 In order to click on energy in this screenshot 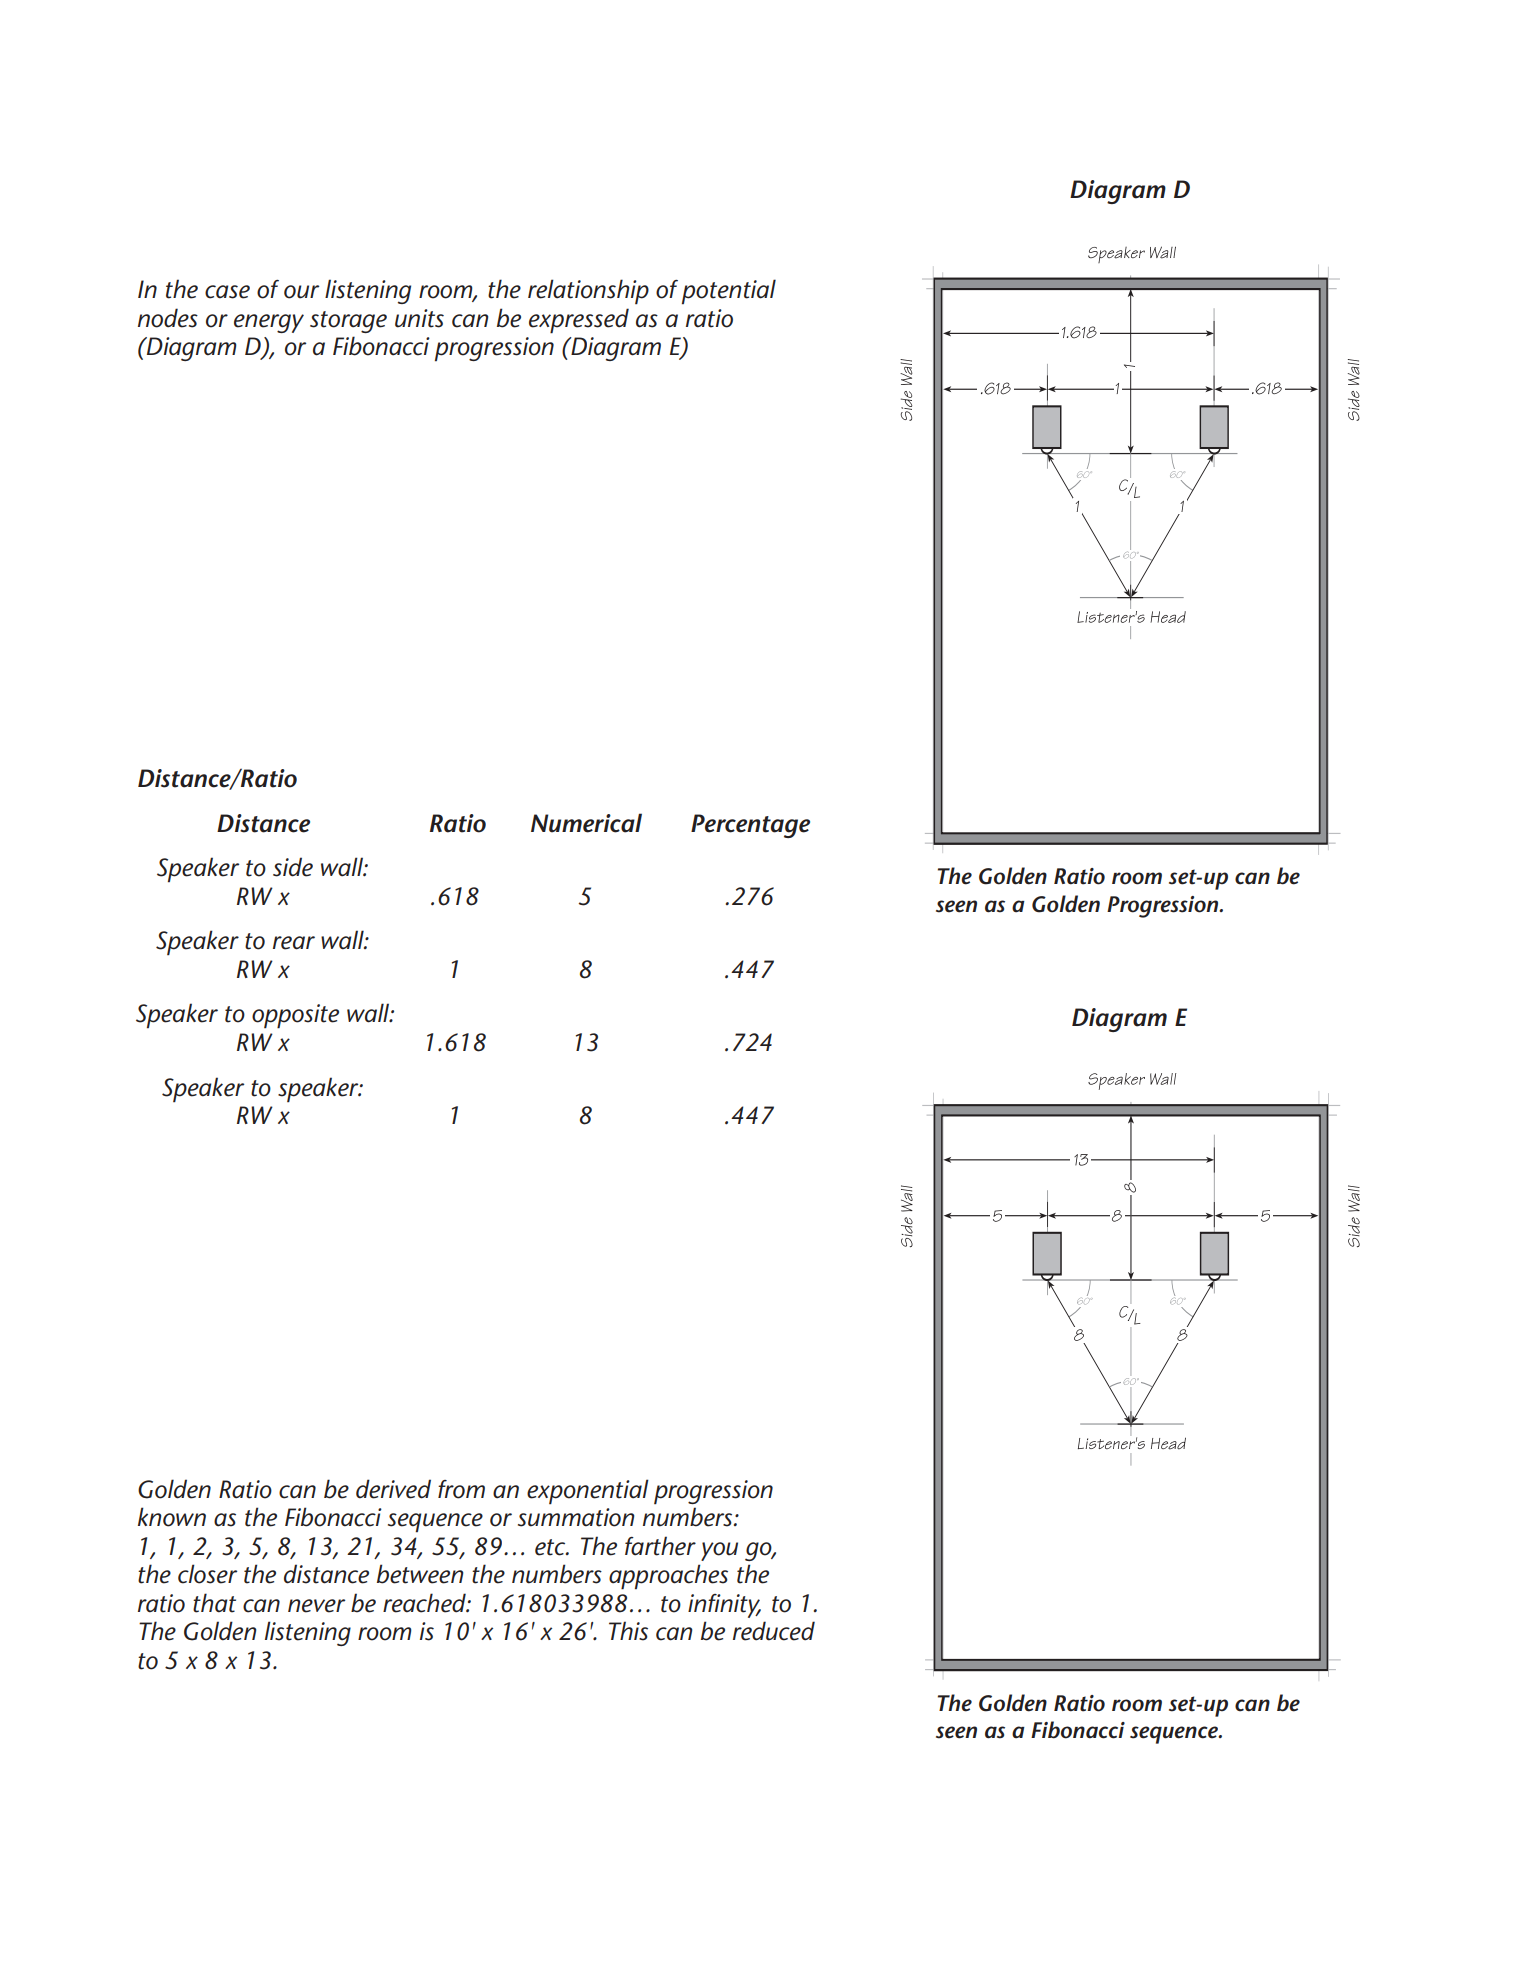, I will do `click(269, 323)`.
